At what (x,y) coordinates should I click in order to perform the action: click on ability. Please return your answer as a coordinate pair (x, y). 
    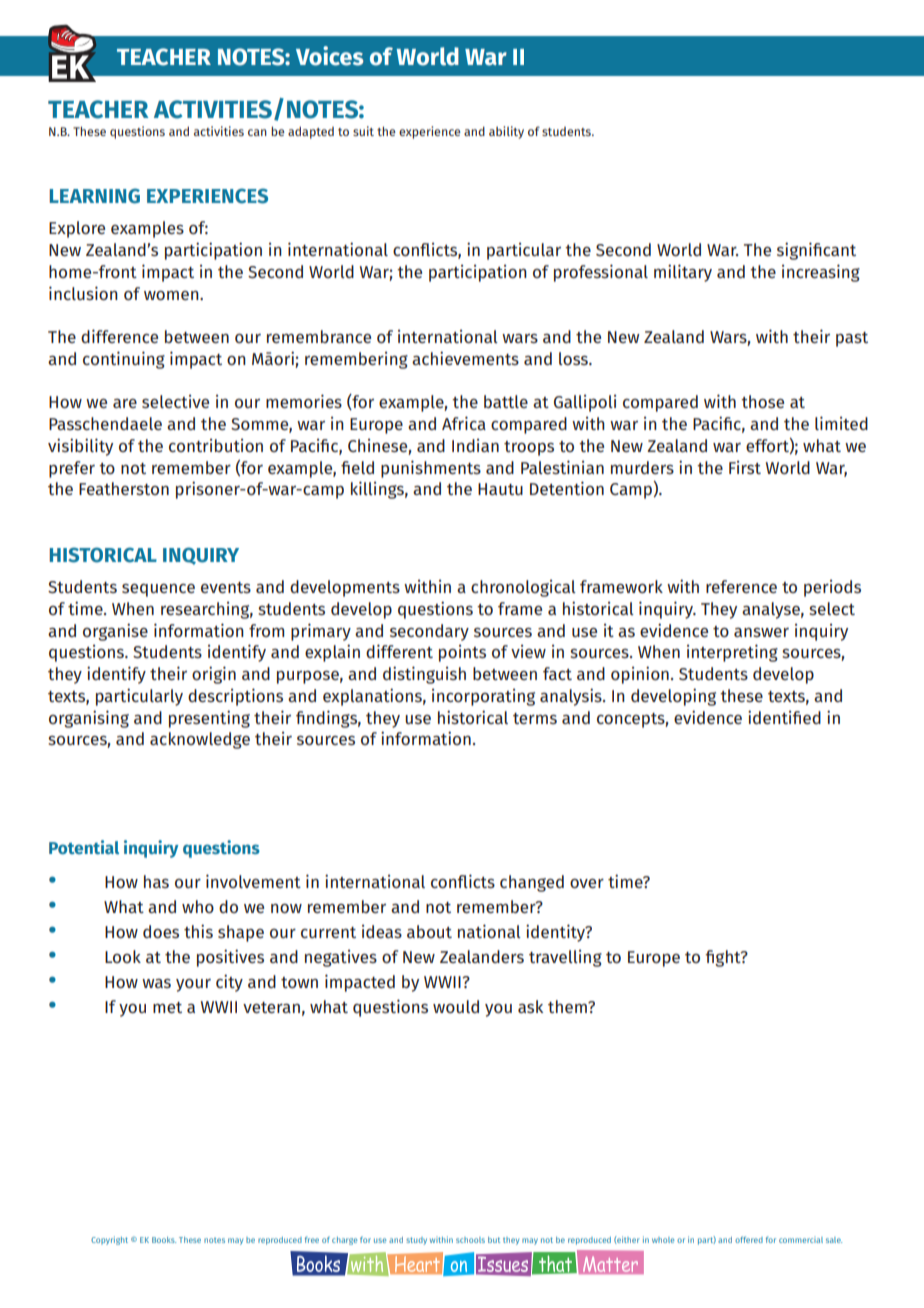
    Looking at the image, I should click on (506, 132).
